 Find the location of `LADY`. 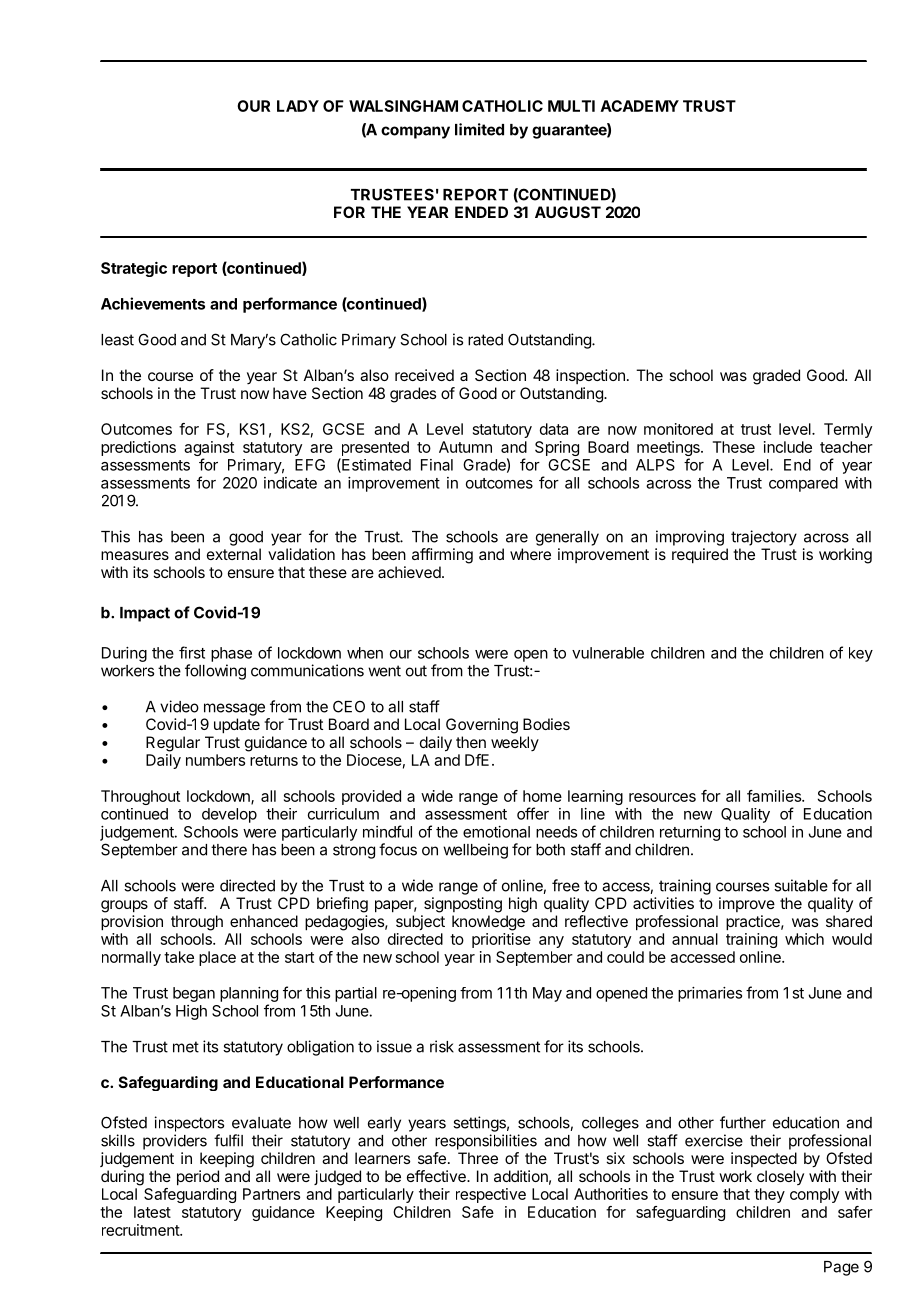

LADY is located at coordinates (298, 106).
